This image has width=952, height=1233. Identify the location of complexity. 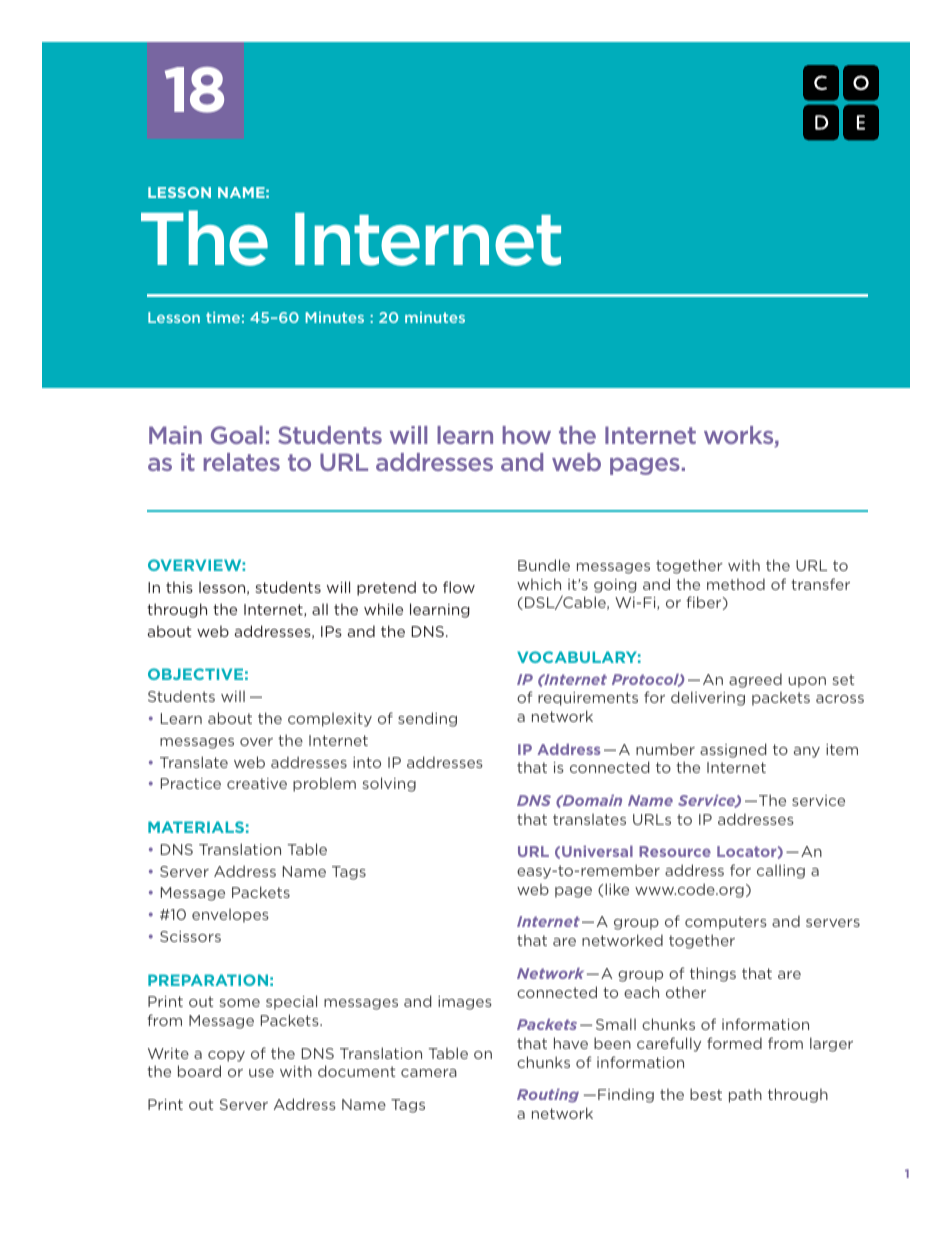
(330, 720).
